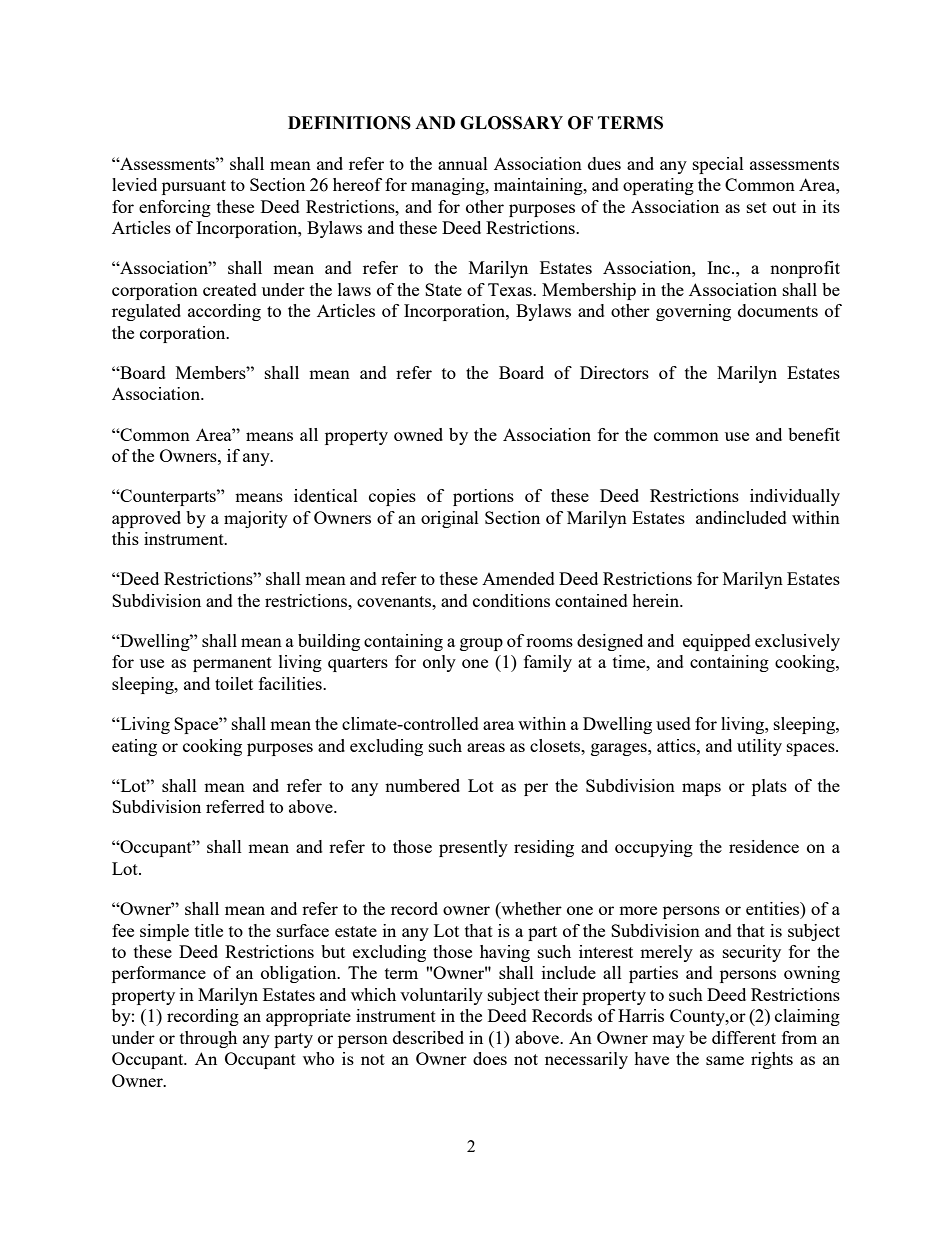 This screenshot has height=1233, width=952. What do you see at coordinates (463, 163) in the screenshot?
I see `annual` at bounding box center [463, 163].
